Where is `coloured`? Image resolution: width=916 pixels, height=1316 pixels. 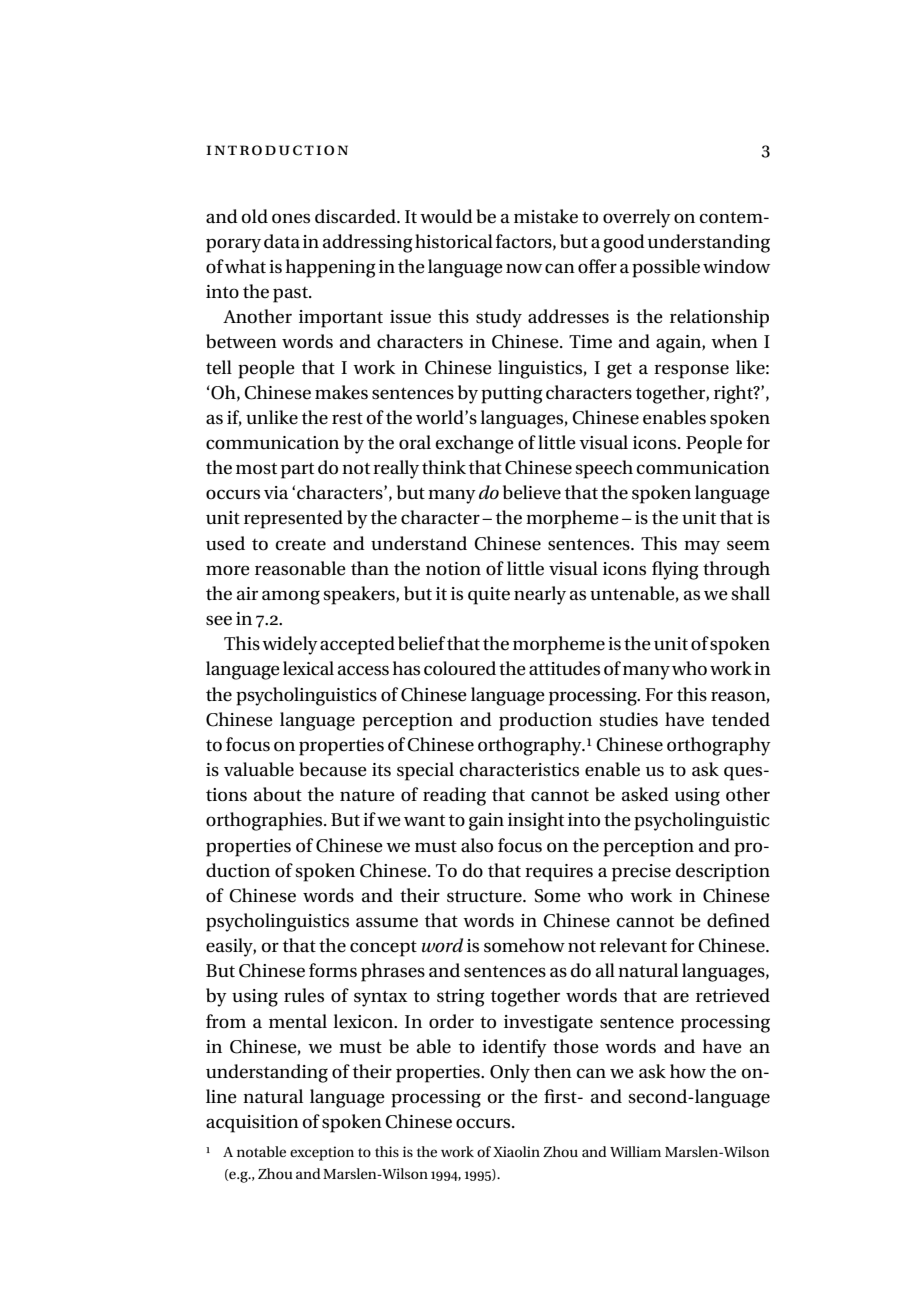 coloured is located at coordinates (460, 668).
